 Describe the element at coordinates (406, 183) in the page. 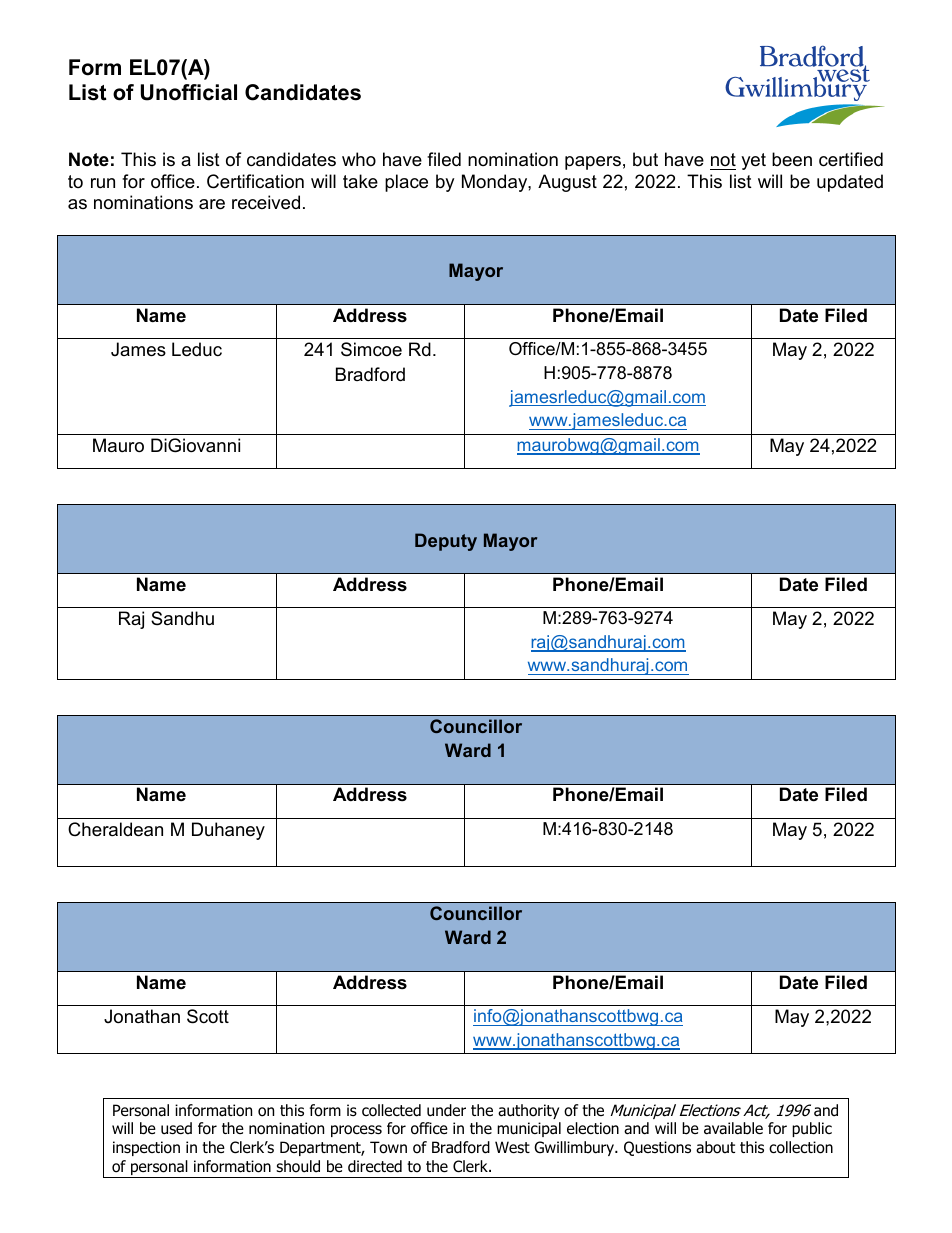

I see `place` at that location.
